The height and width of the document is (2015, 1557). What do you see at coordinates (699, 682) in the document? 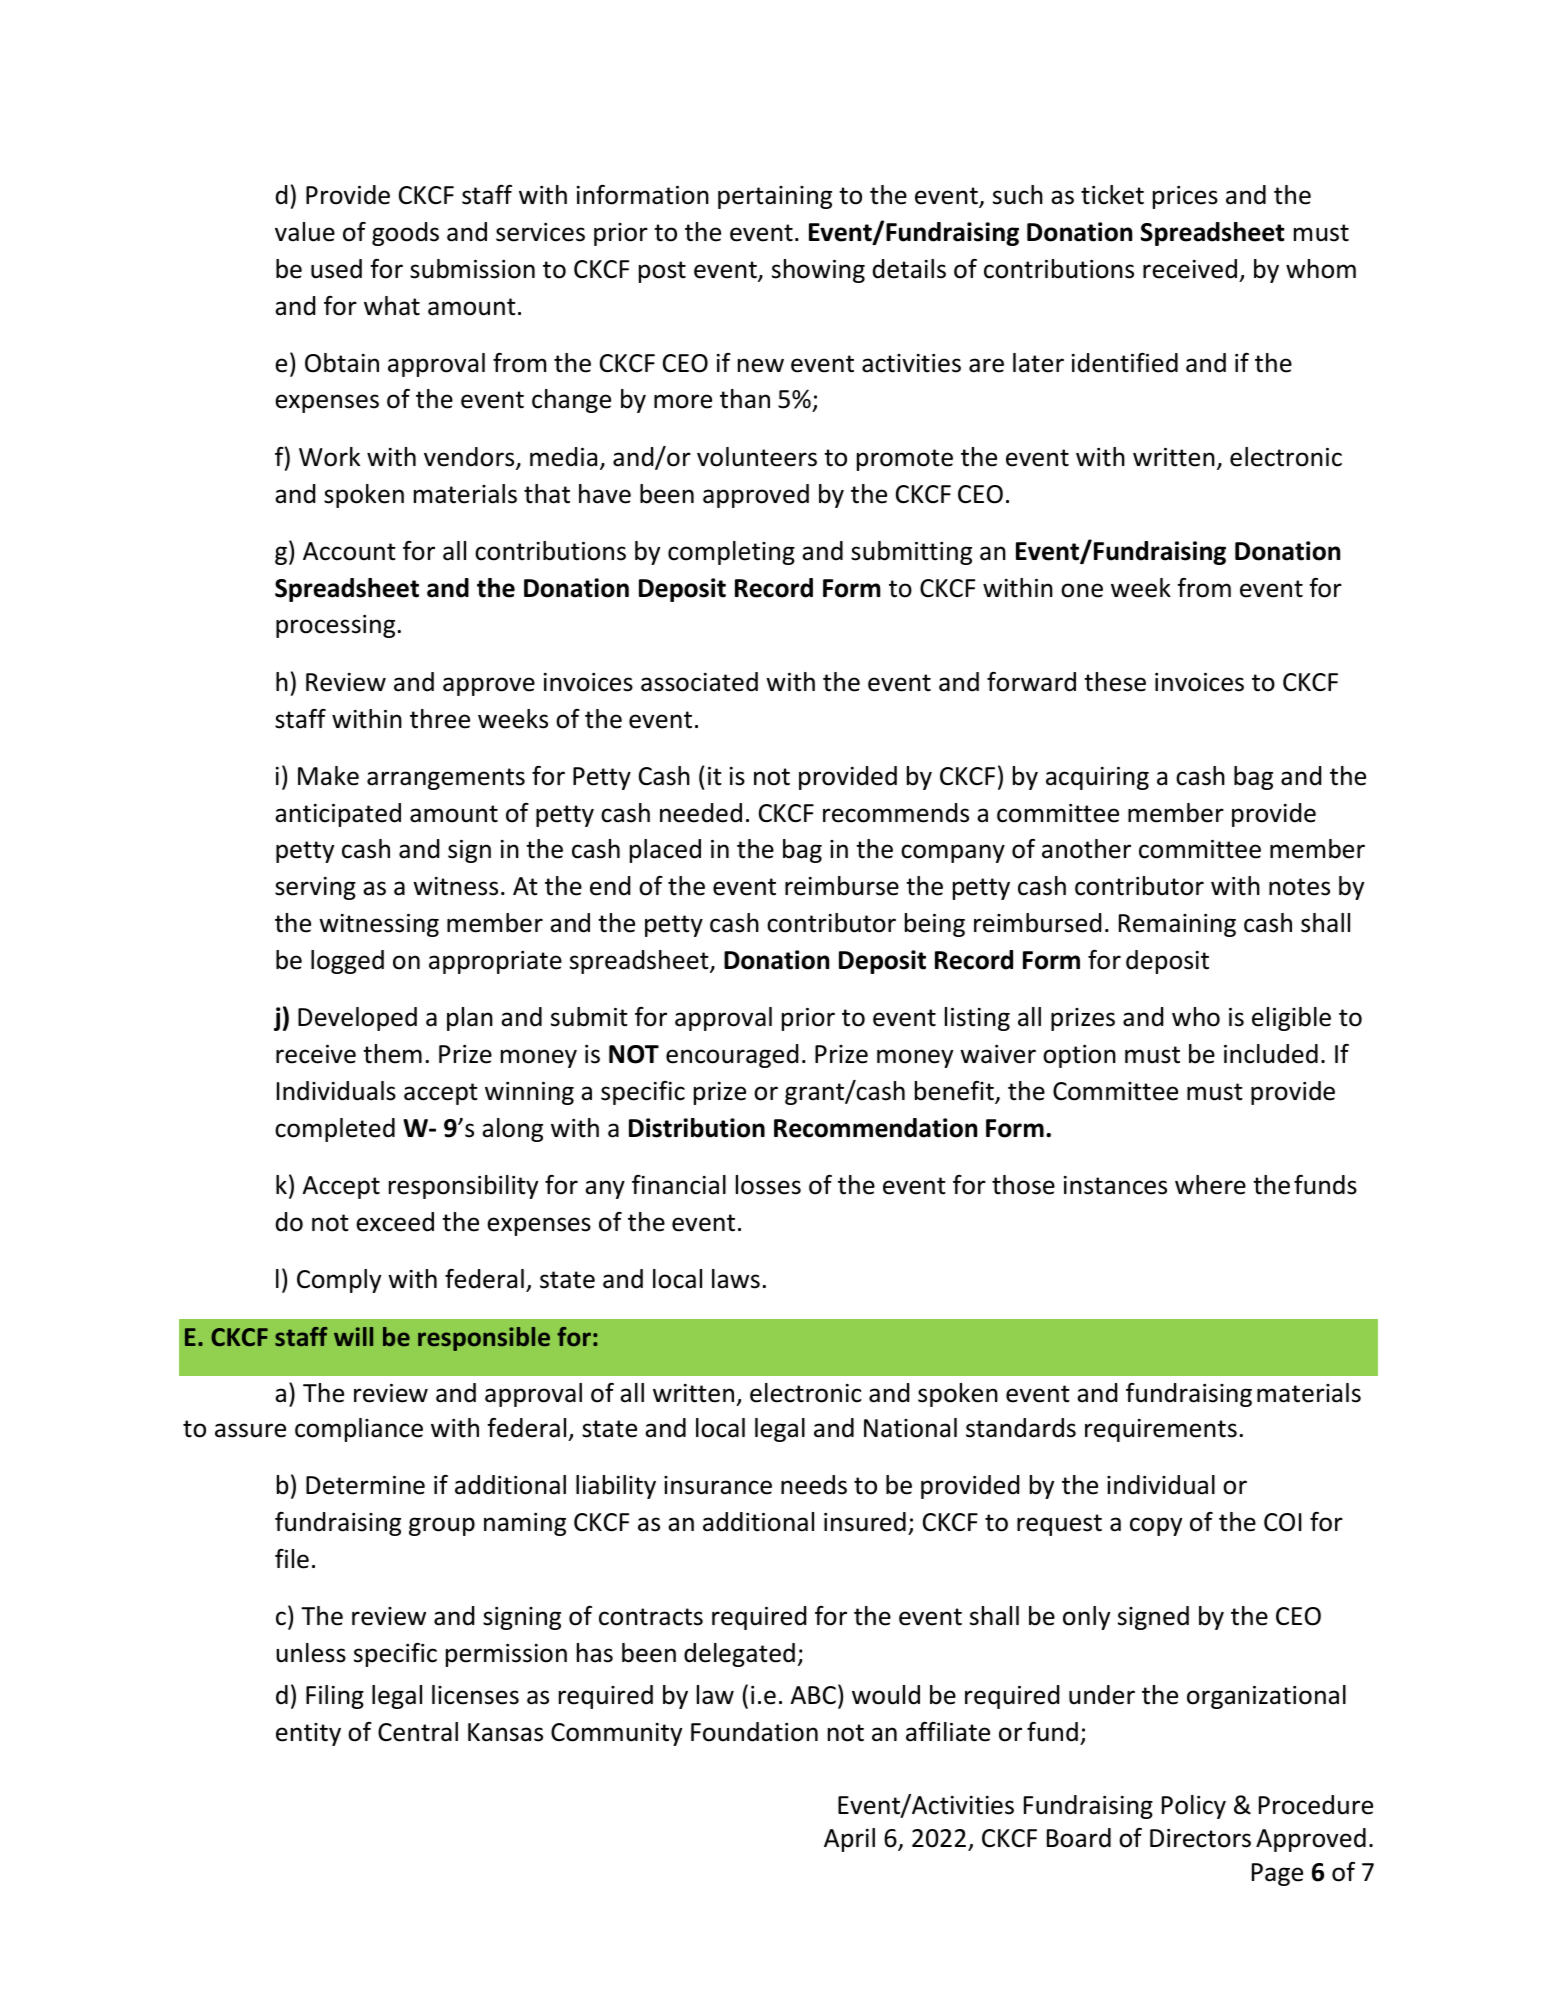
I see `associated` at bounding box center [699, 682].
